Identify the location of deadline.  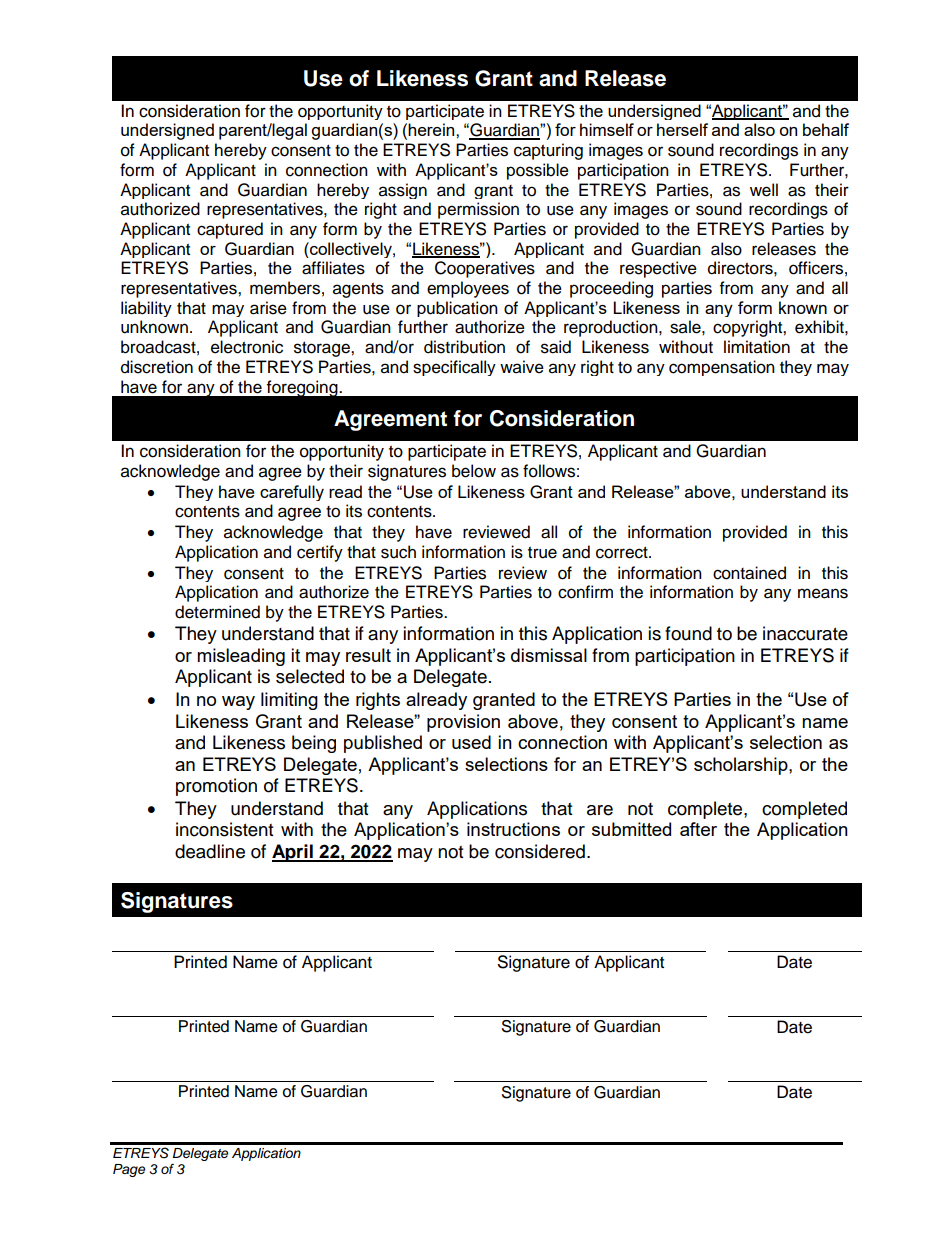
(210, 851).
